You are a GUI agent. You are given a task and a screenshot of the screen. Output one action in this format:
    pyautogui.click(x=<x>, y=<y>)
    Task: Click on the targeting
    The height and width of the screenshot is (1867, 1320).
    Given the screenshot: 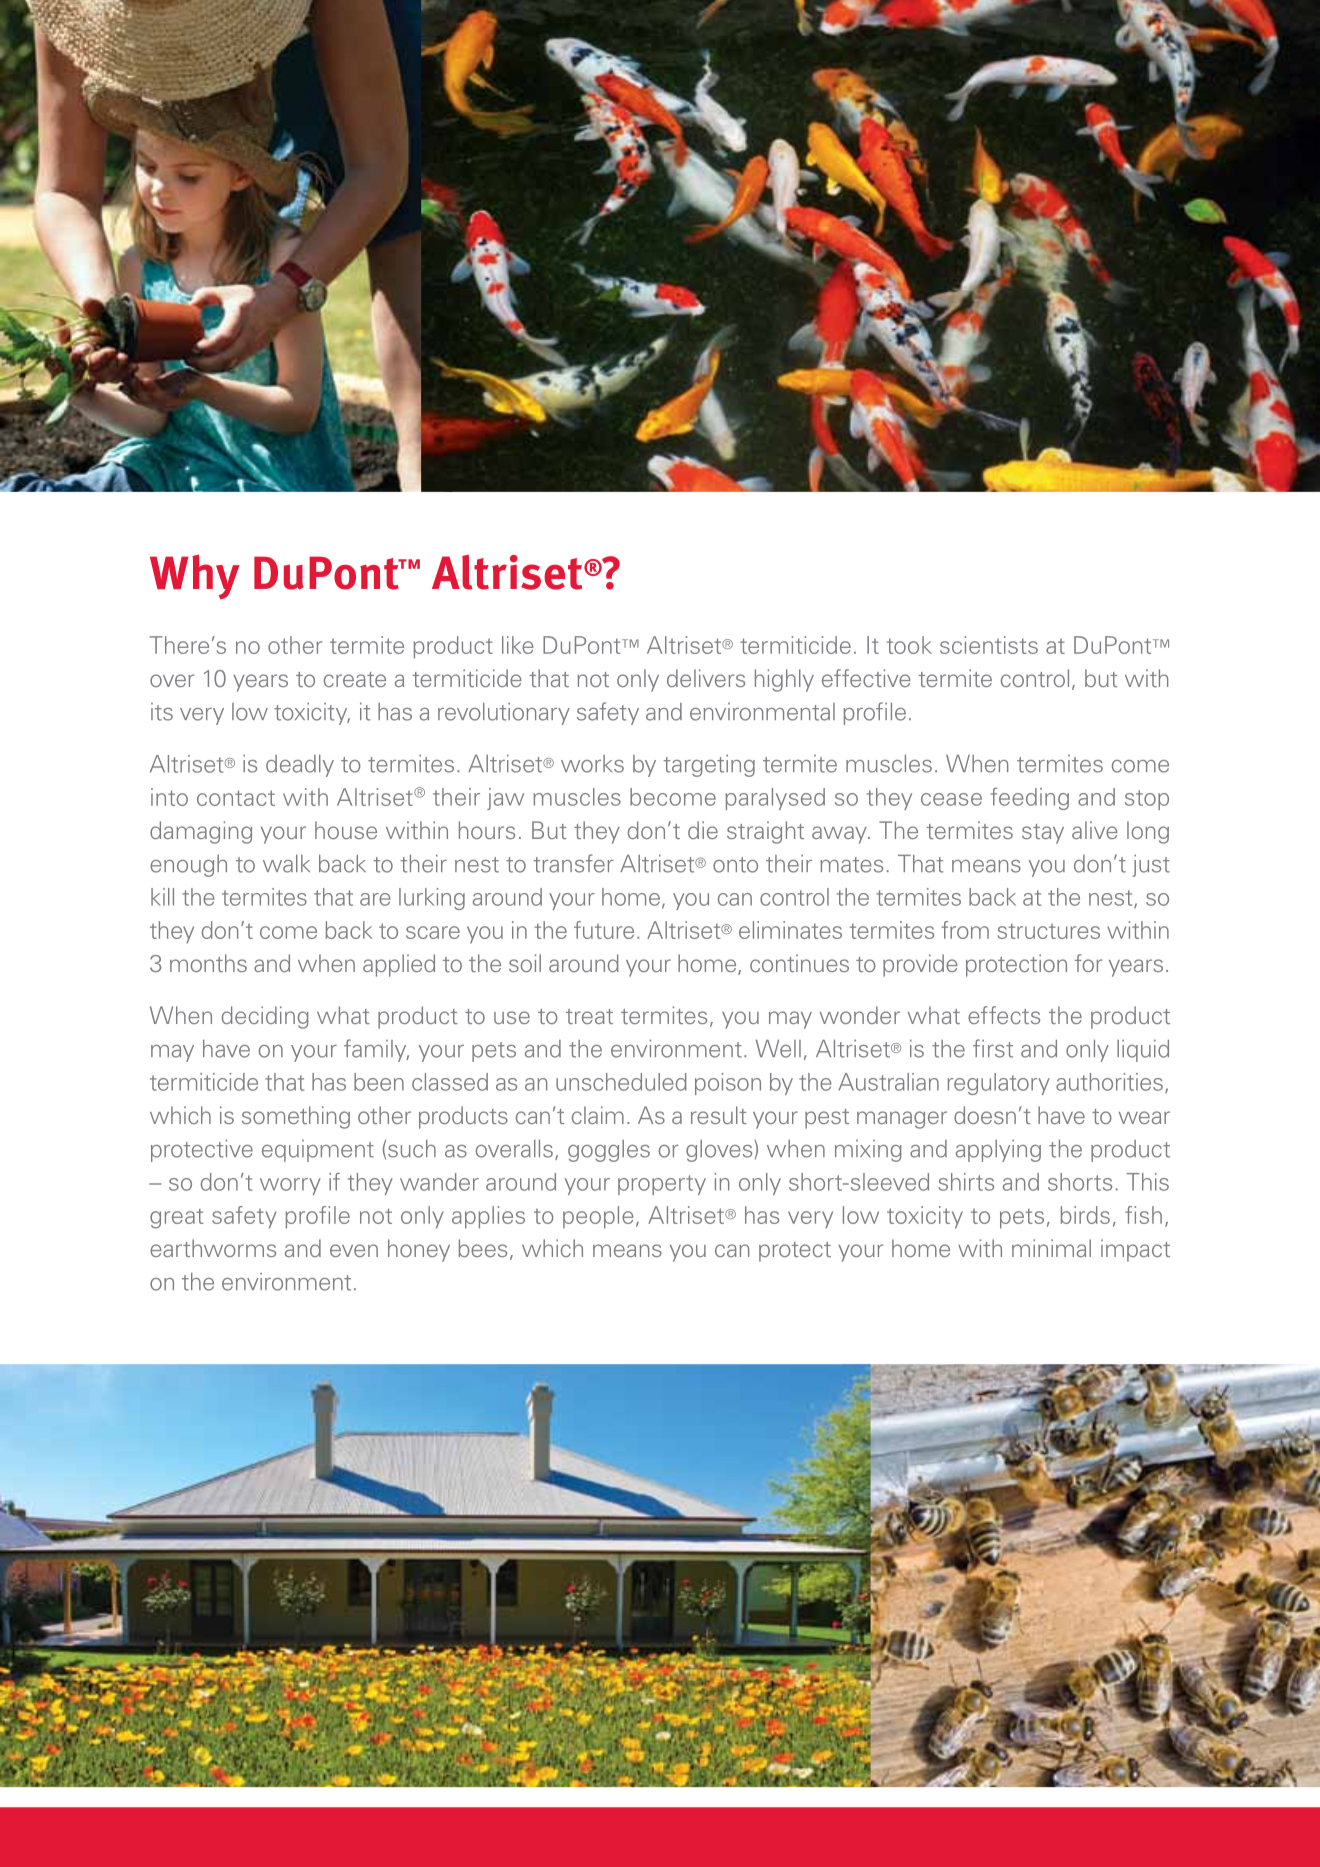 What is the action you would take?
    pyautogui.click(x=709, y=766)
